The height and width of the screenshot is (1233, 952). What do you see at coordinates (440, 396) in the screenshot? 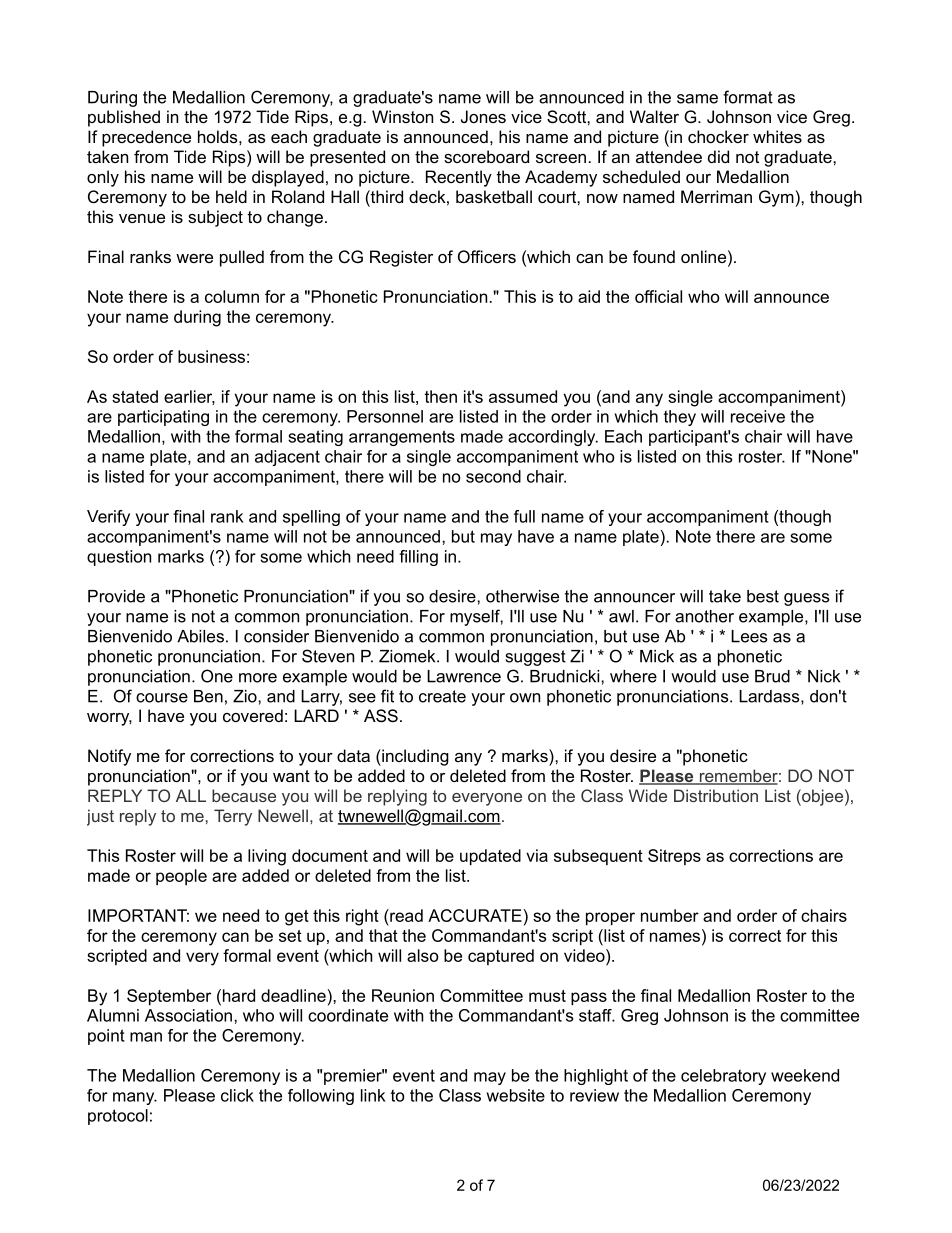
I see `then` at bounding box center [440, 396].
